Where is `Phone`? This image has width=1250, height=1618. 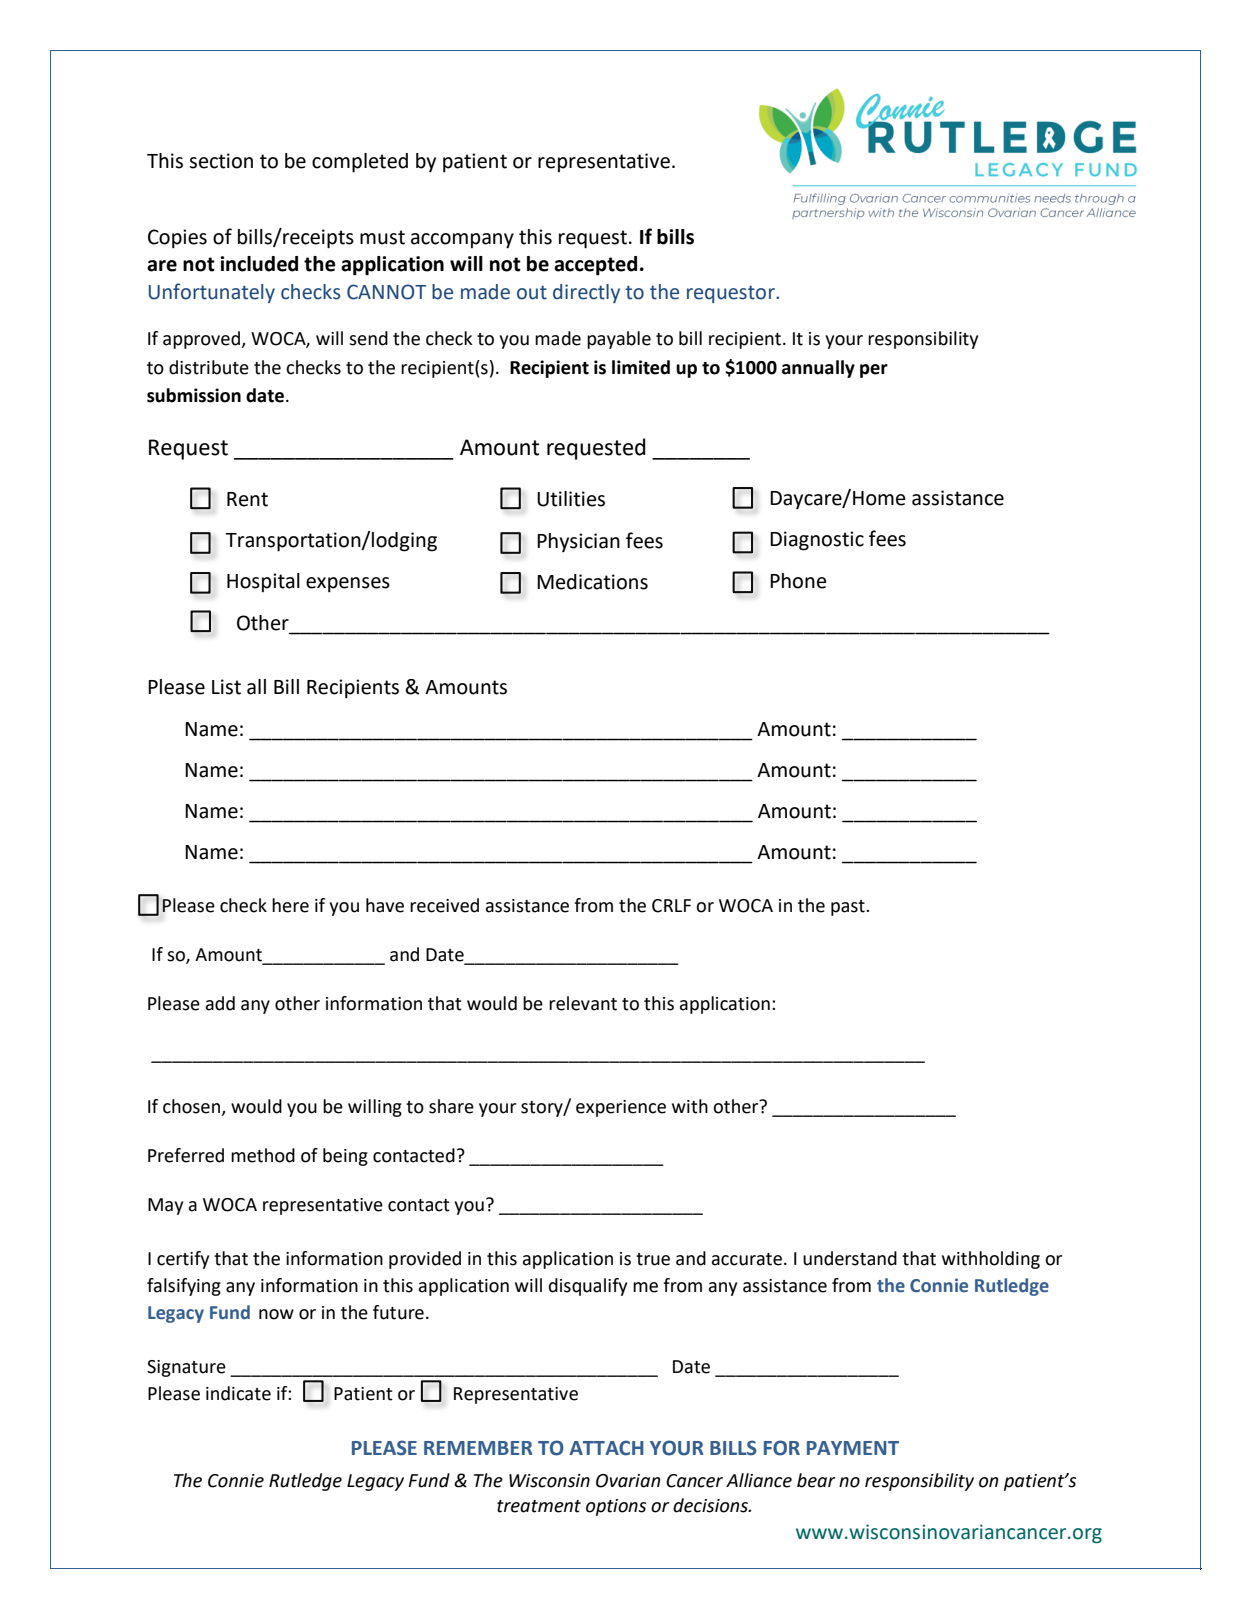
Phone is located at coordinates (798, 581).
